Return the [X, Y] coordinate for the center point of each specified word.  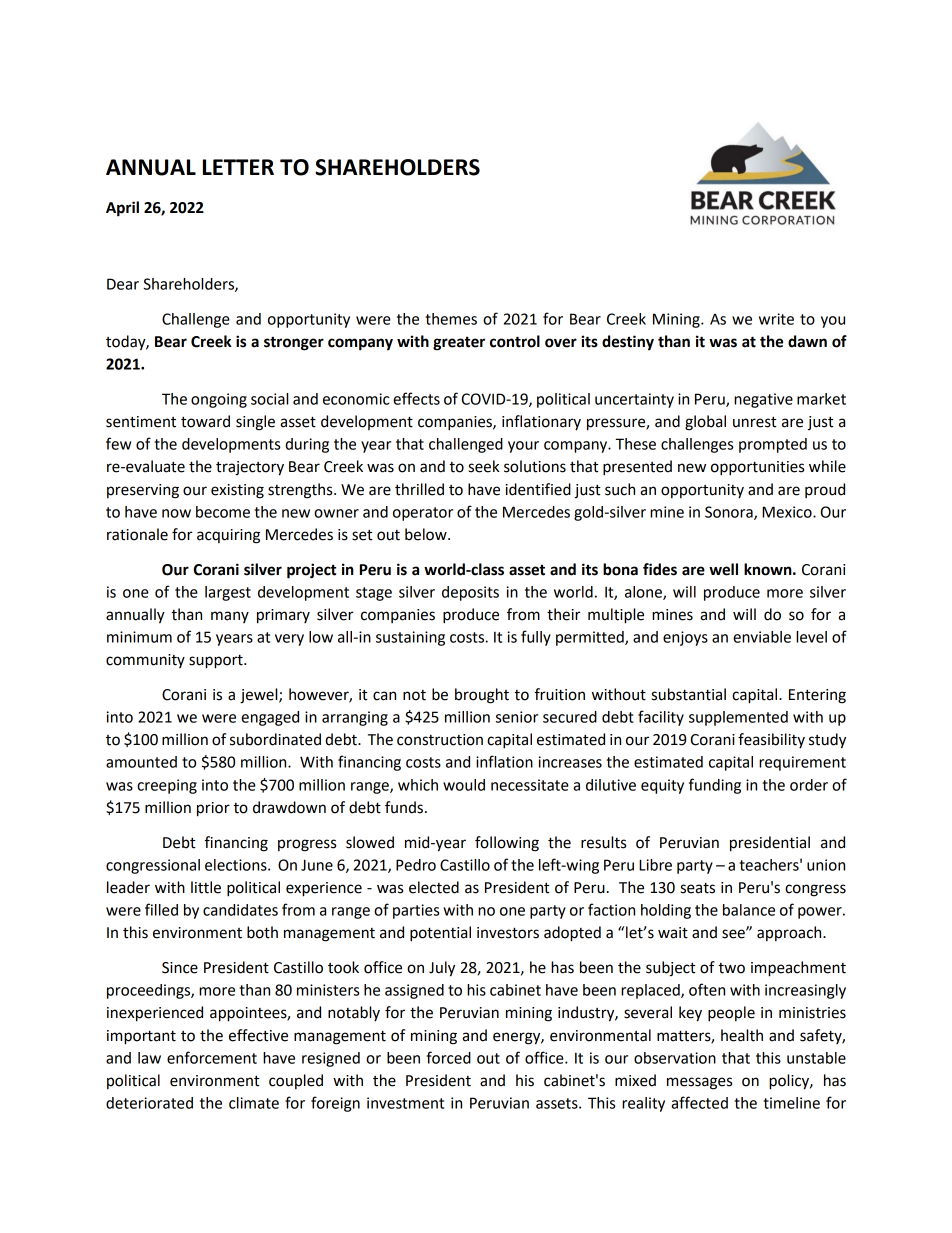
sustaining [410, 638]
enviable [762, 637]
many [230, 617]
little [206, 887]
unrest [755, 422]
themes [451, 319]
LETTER [238, 167]
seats [697, 888]
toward [205, 421]
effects [416, 398]
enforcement [212, 1057]
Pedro [416, 865]
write [776, 319]
